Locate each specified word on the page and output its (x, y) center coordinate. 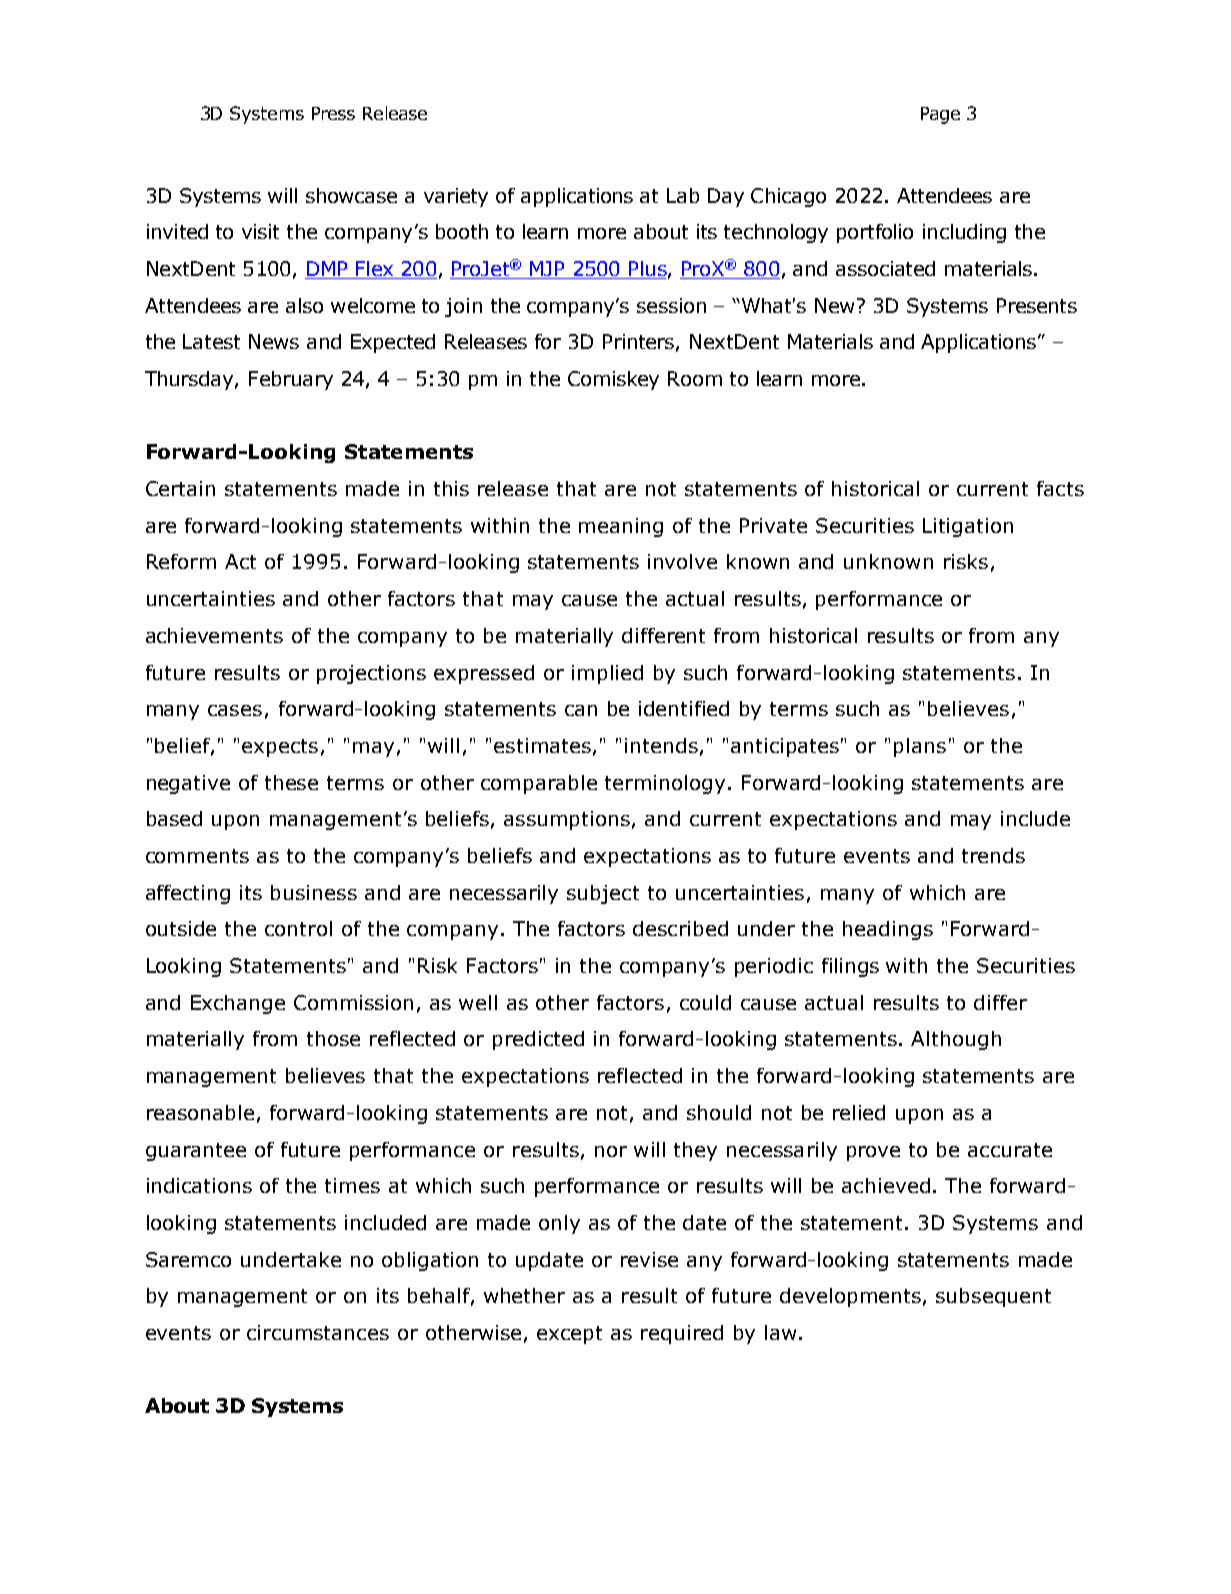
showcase (351, 195)
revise (649, 1259)
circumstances (318, 1332)
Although (956, 1040)
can (581, 710)
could (705, 1002)
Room (695, 378)
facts (1060, 488)
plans (920, 747)
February (291, 380)
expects (280, 748)
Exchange (238, 1004)
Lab (683, 195)
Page (940, 115)
